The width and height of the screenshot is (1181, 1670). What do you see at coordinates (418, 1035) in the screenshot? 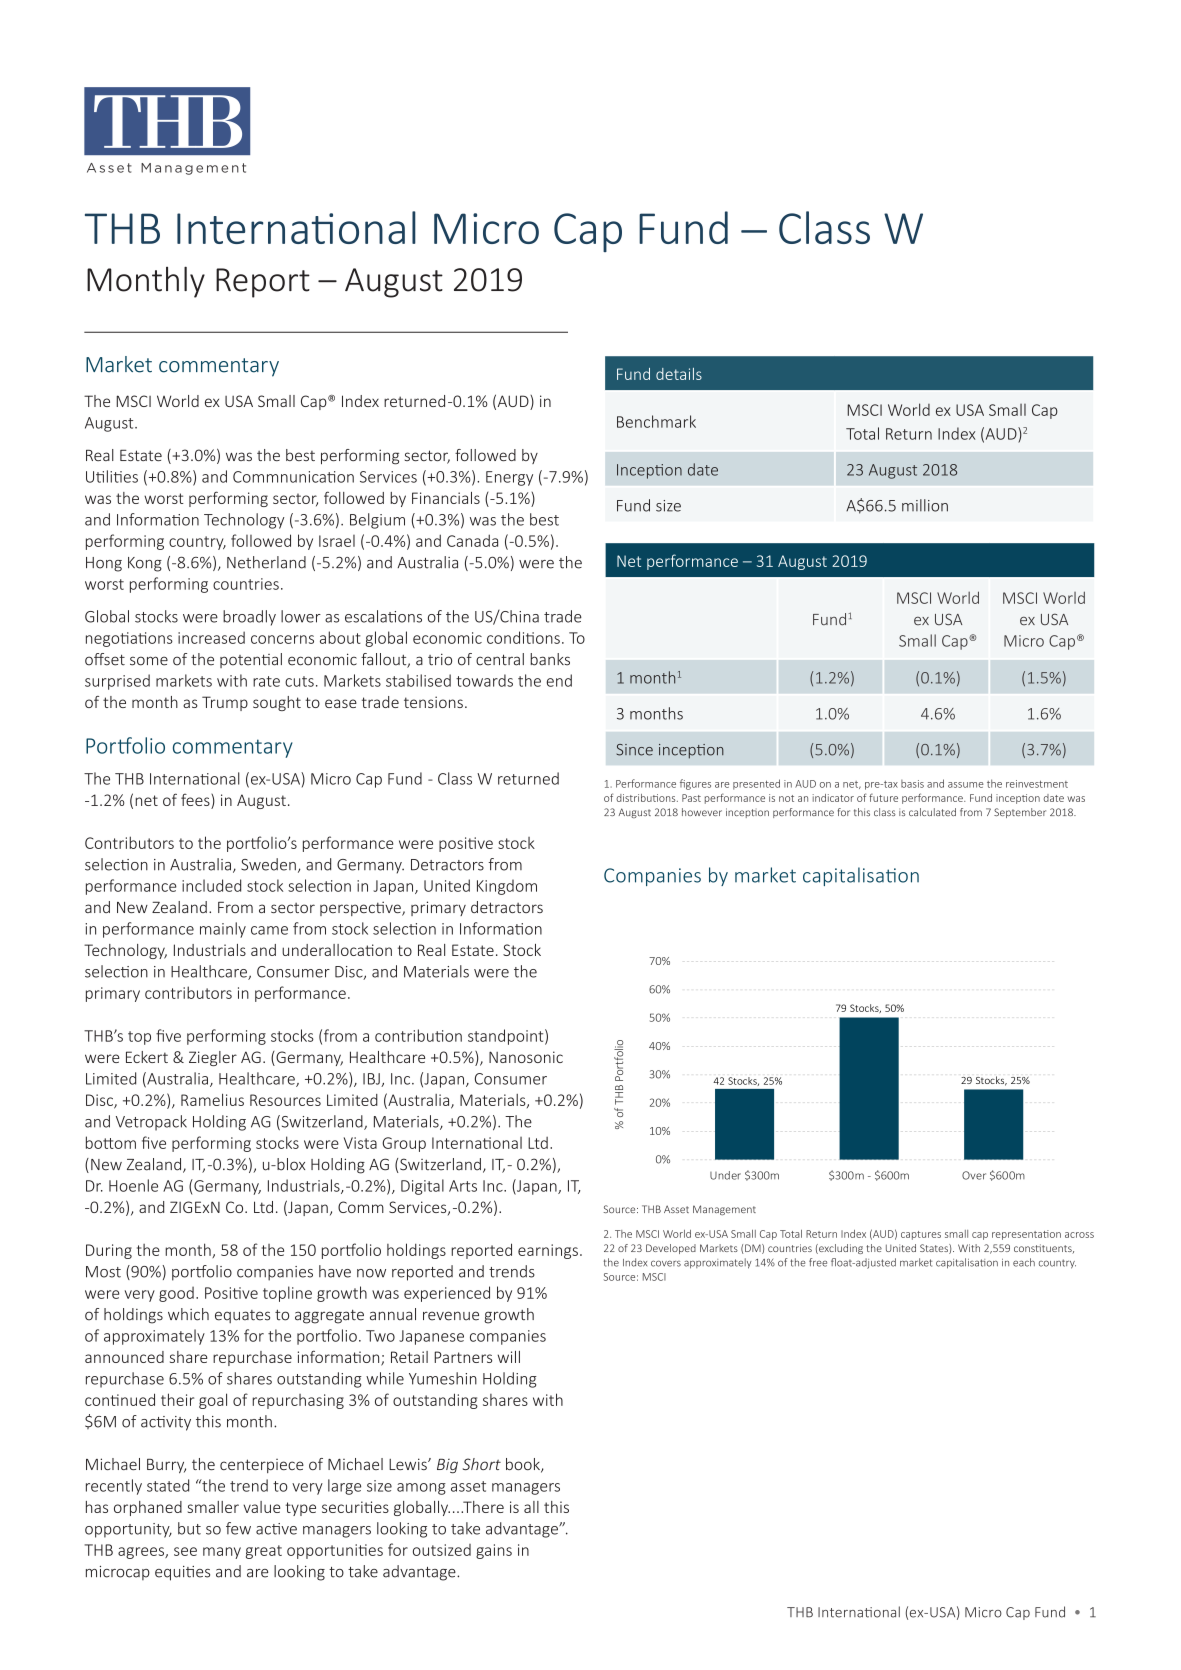
I see `contribution` at bounding box center [418, 1035].
